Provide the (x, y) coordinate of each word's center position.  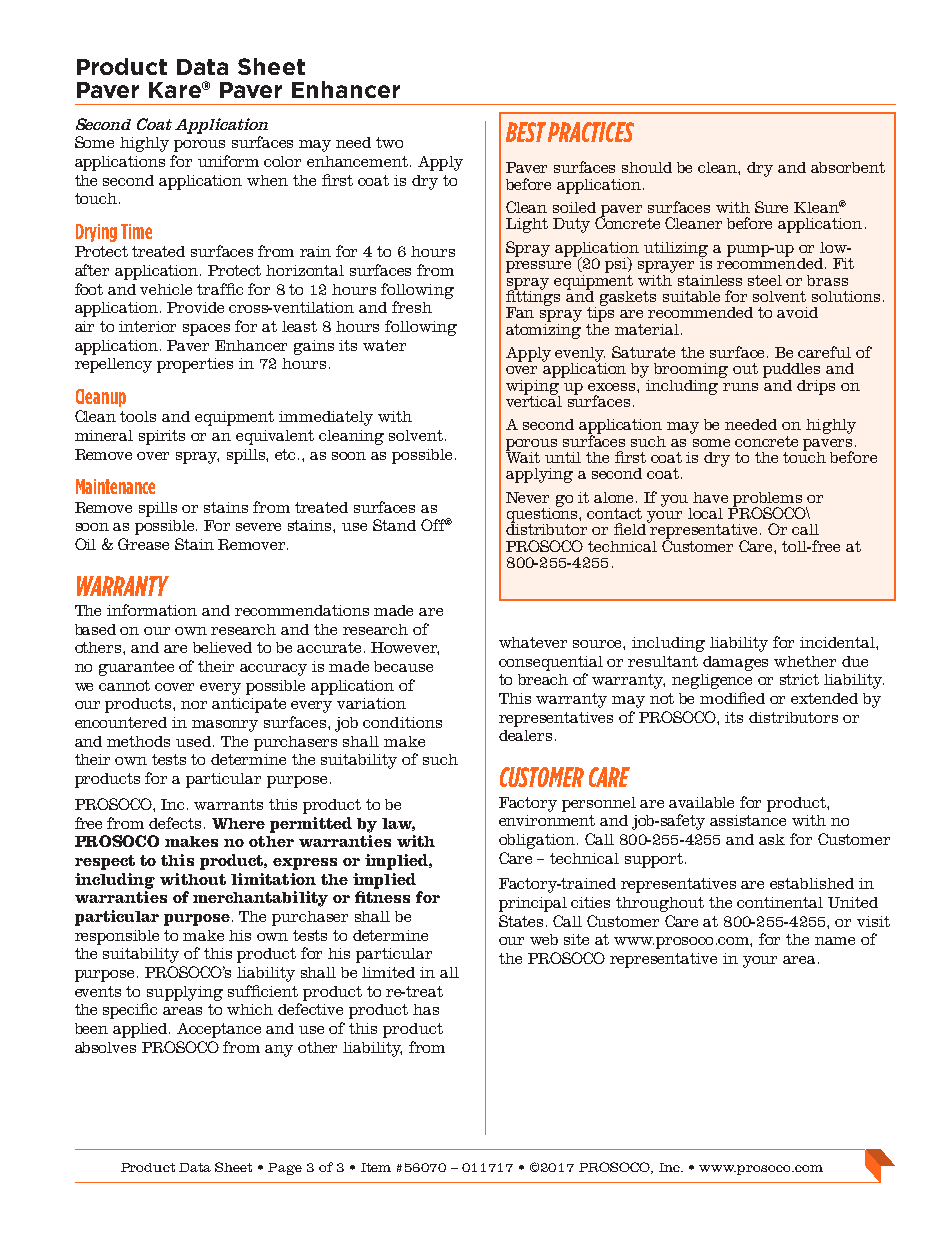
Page (285, 1169)
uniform (228, 161)
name (835, 941)
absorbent (848, 167)
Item (376, 1167)
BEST (526, 132)
